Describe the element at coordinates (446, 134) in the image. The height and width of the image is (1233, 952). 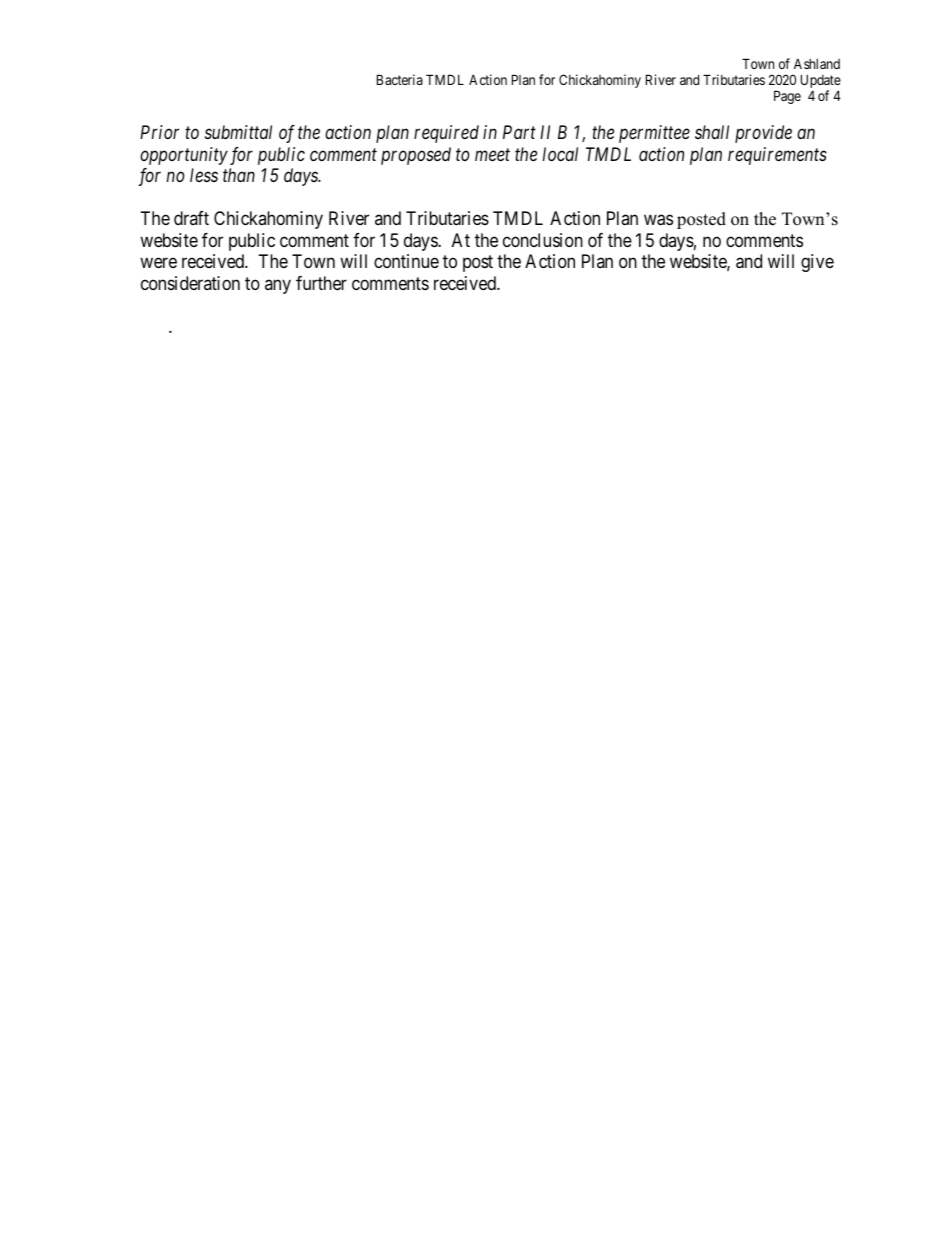
I see `required` at that location.
